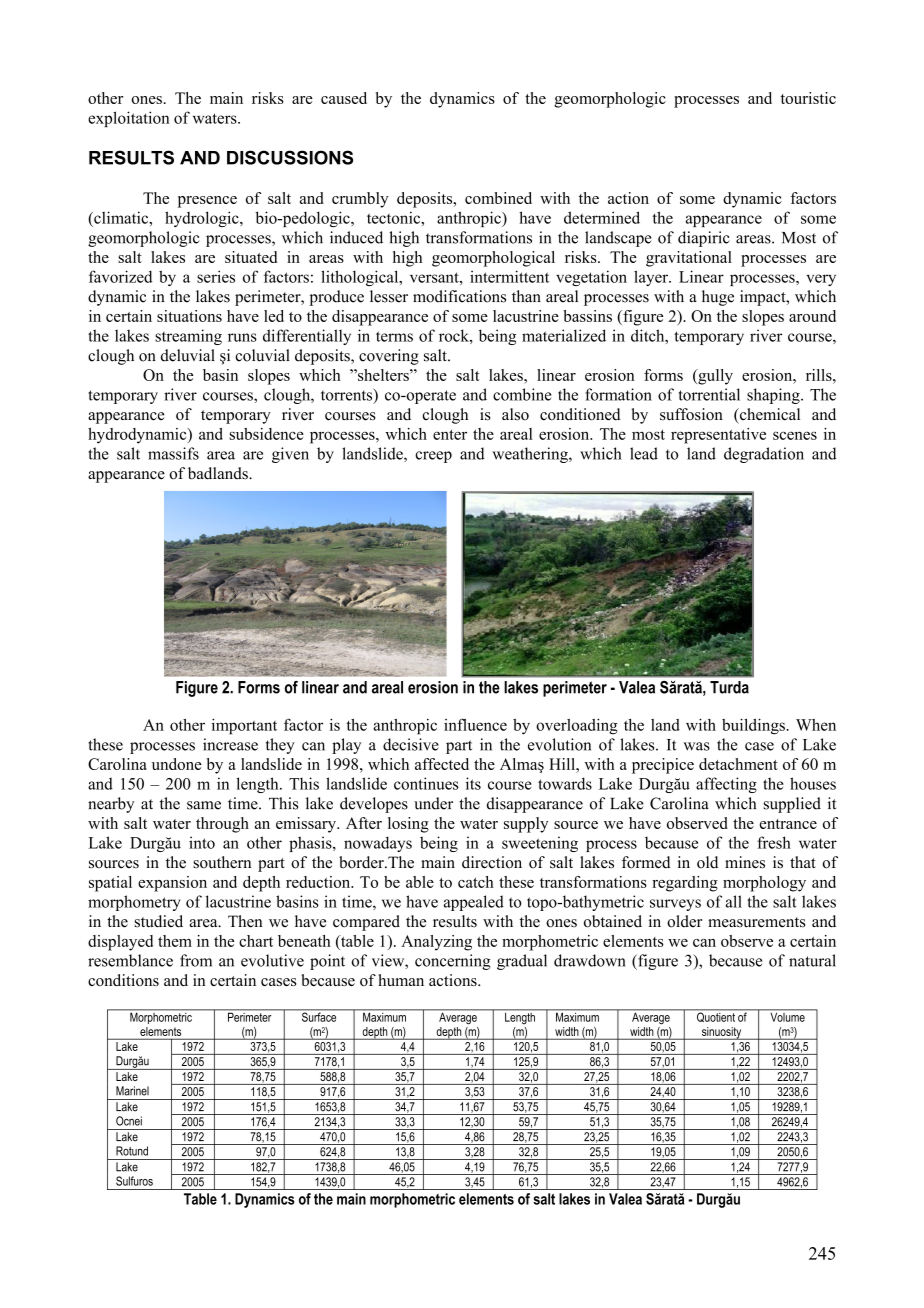  Describe the element at coordinates (433, 803) in the document. I see `under` at that location.
